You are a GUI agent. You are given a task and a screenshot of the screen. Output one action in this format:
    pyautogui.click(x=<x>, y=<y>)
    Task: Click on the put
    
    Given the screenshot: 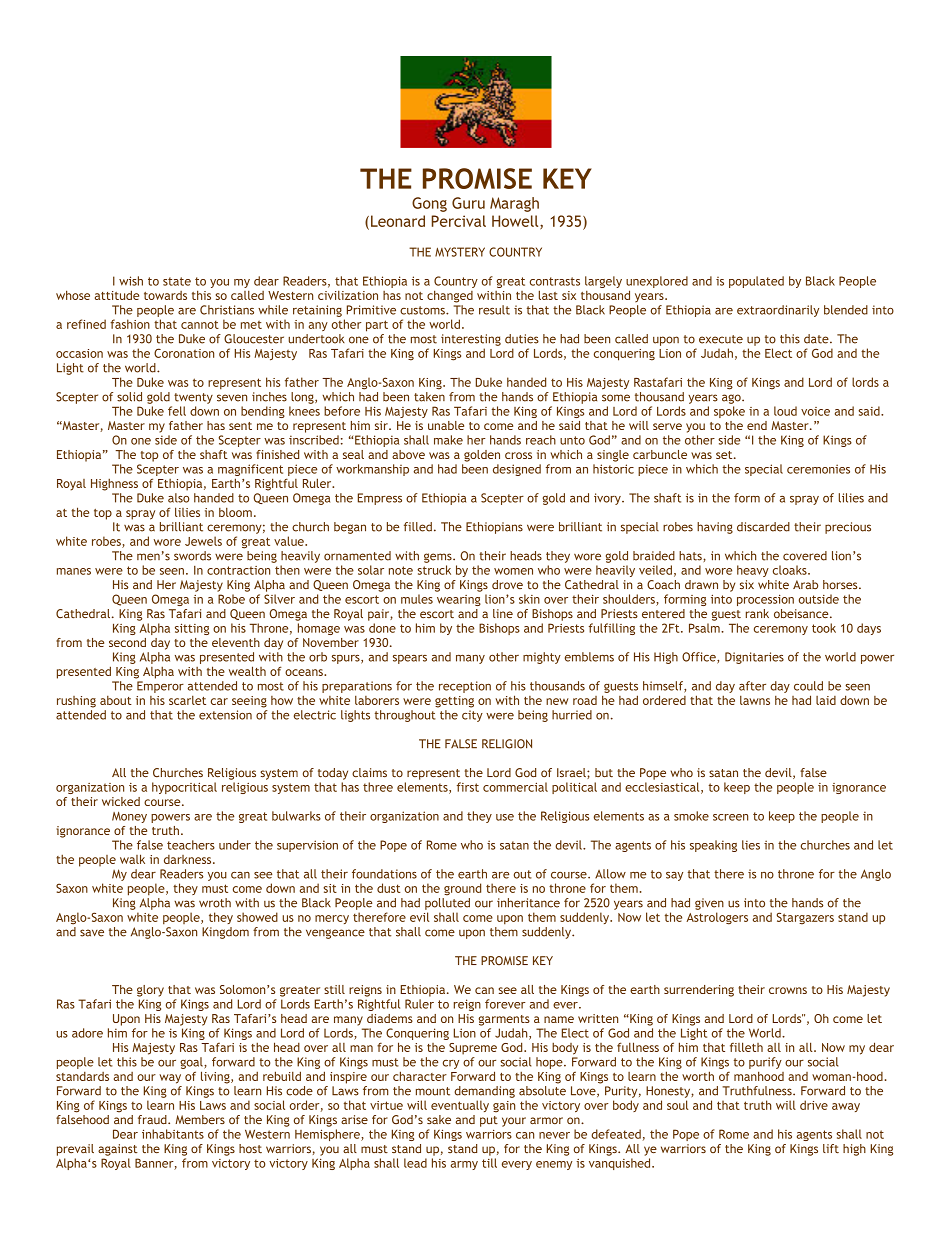 What is the action you would take?
    pyautogui.click(x=489, y=1121)
